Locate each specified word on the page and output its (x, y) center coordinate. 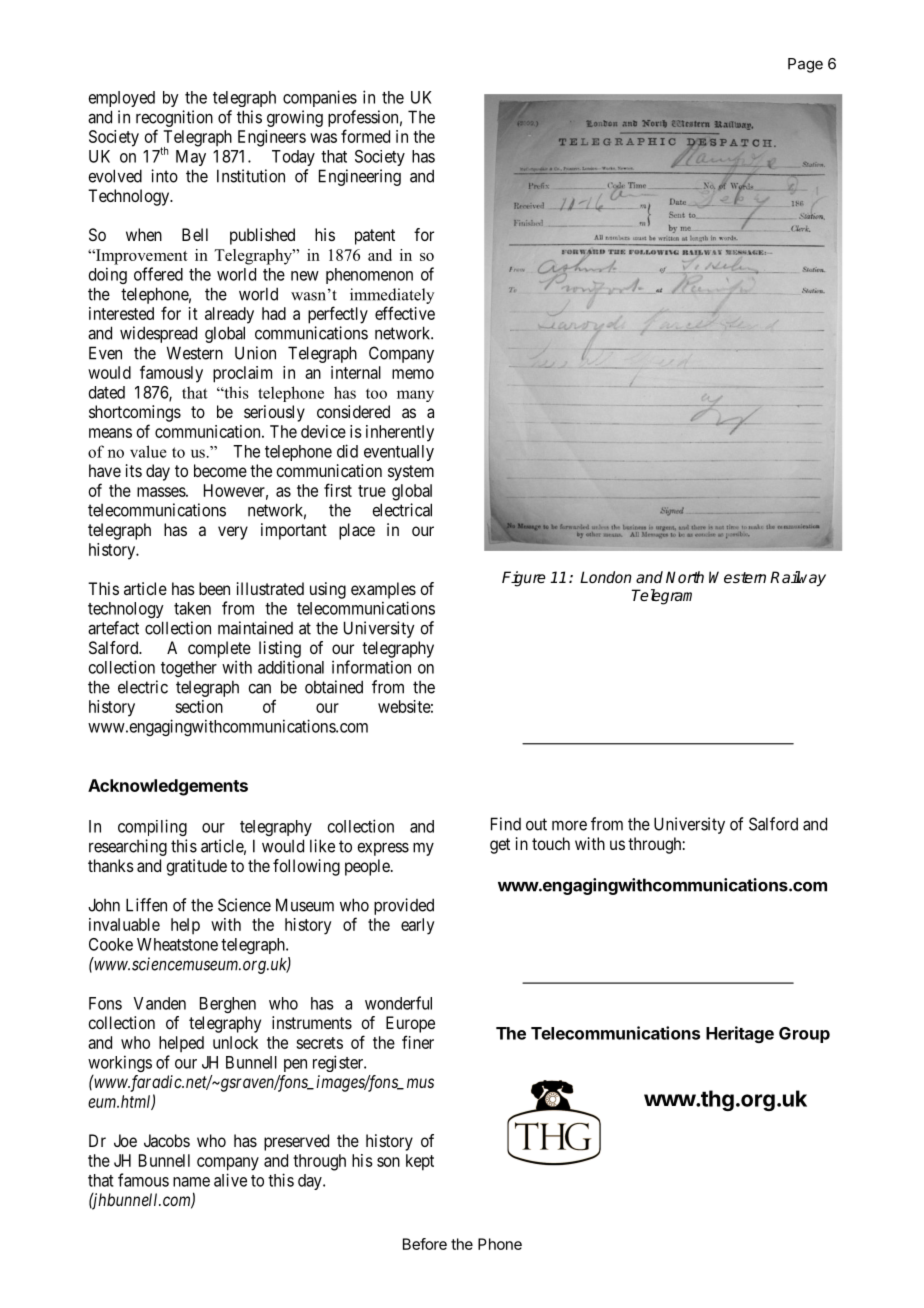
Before (425, 1244)
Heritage (740, 1034)
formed (365, 136)
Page (805, 65)
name (191, 1182)
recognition (174, 118)
